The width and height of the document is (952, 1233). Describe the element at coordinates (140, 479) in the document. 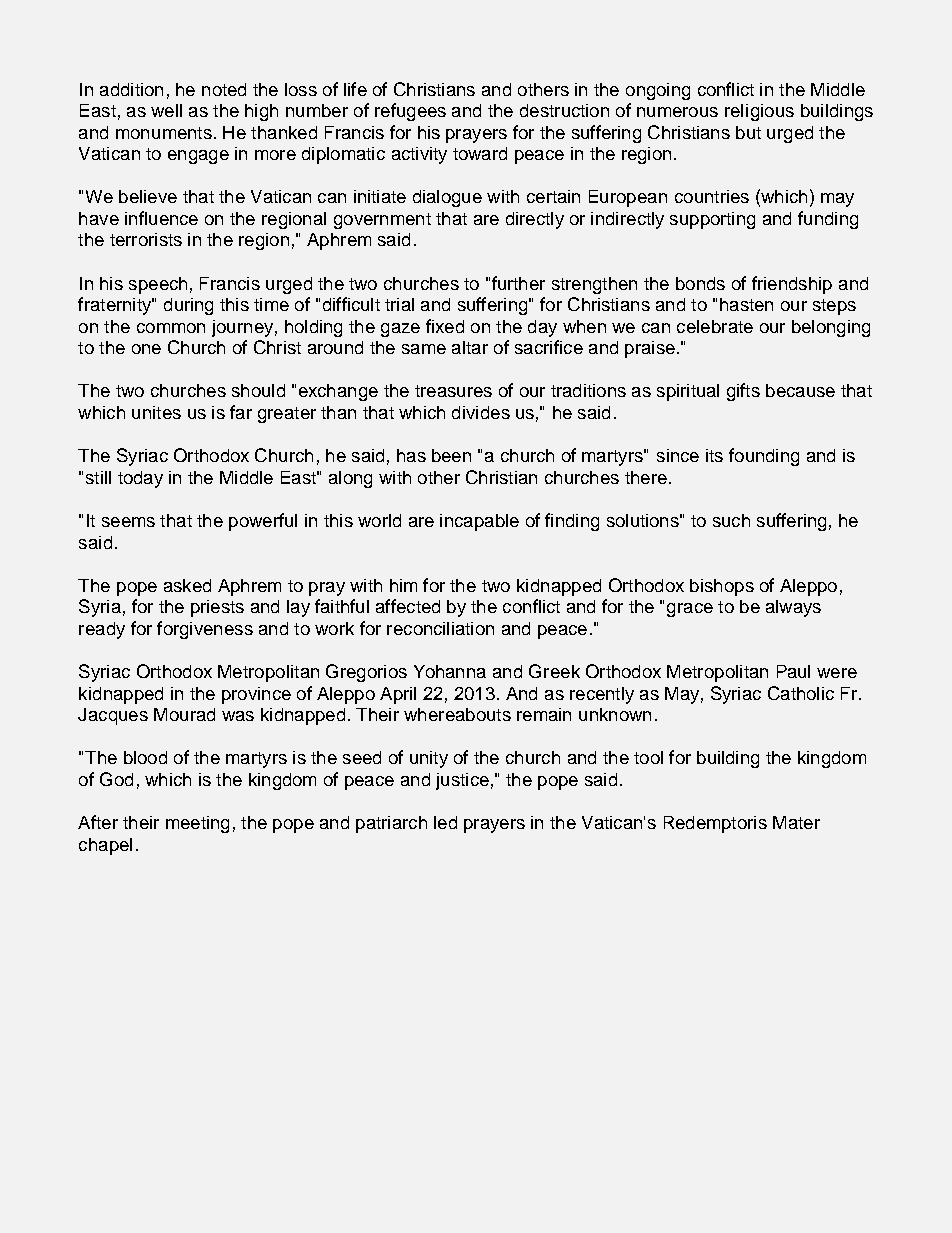

I see `today` at that location.
